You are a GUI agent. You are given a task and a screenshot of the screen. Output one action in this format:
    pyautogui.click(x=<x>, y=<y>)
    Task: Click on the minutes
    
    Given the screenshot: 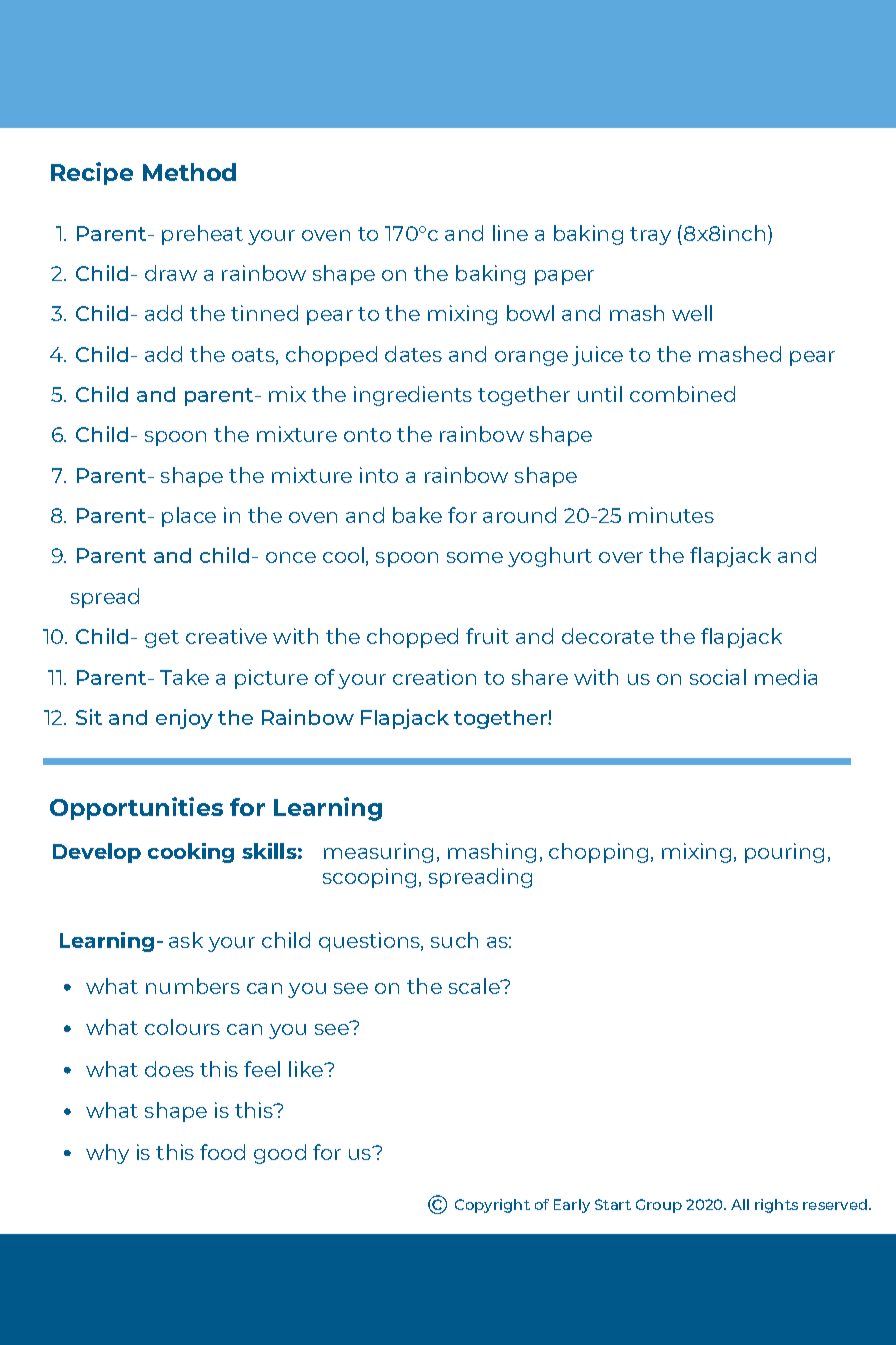 What is the action you would take?
    pyautogui.click(x=671, y=515)
